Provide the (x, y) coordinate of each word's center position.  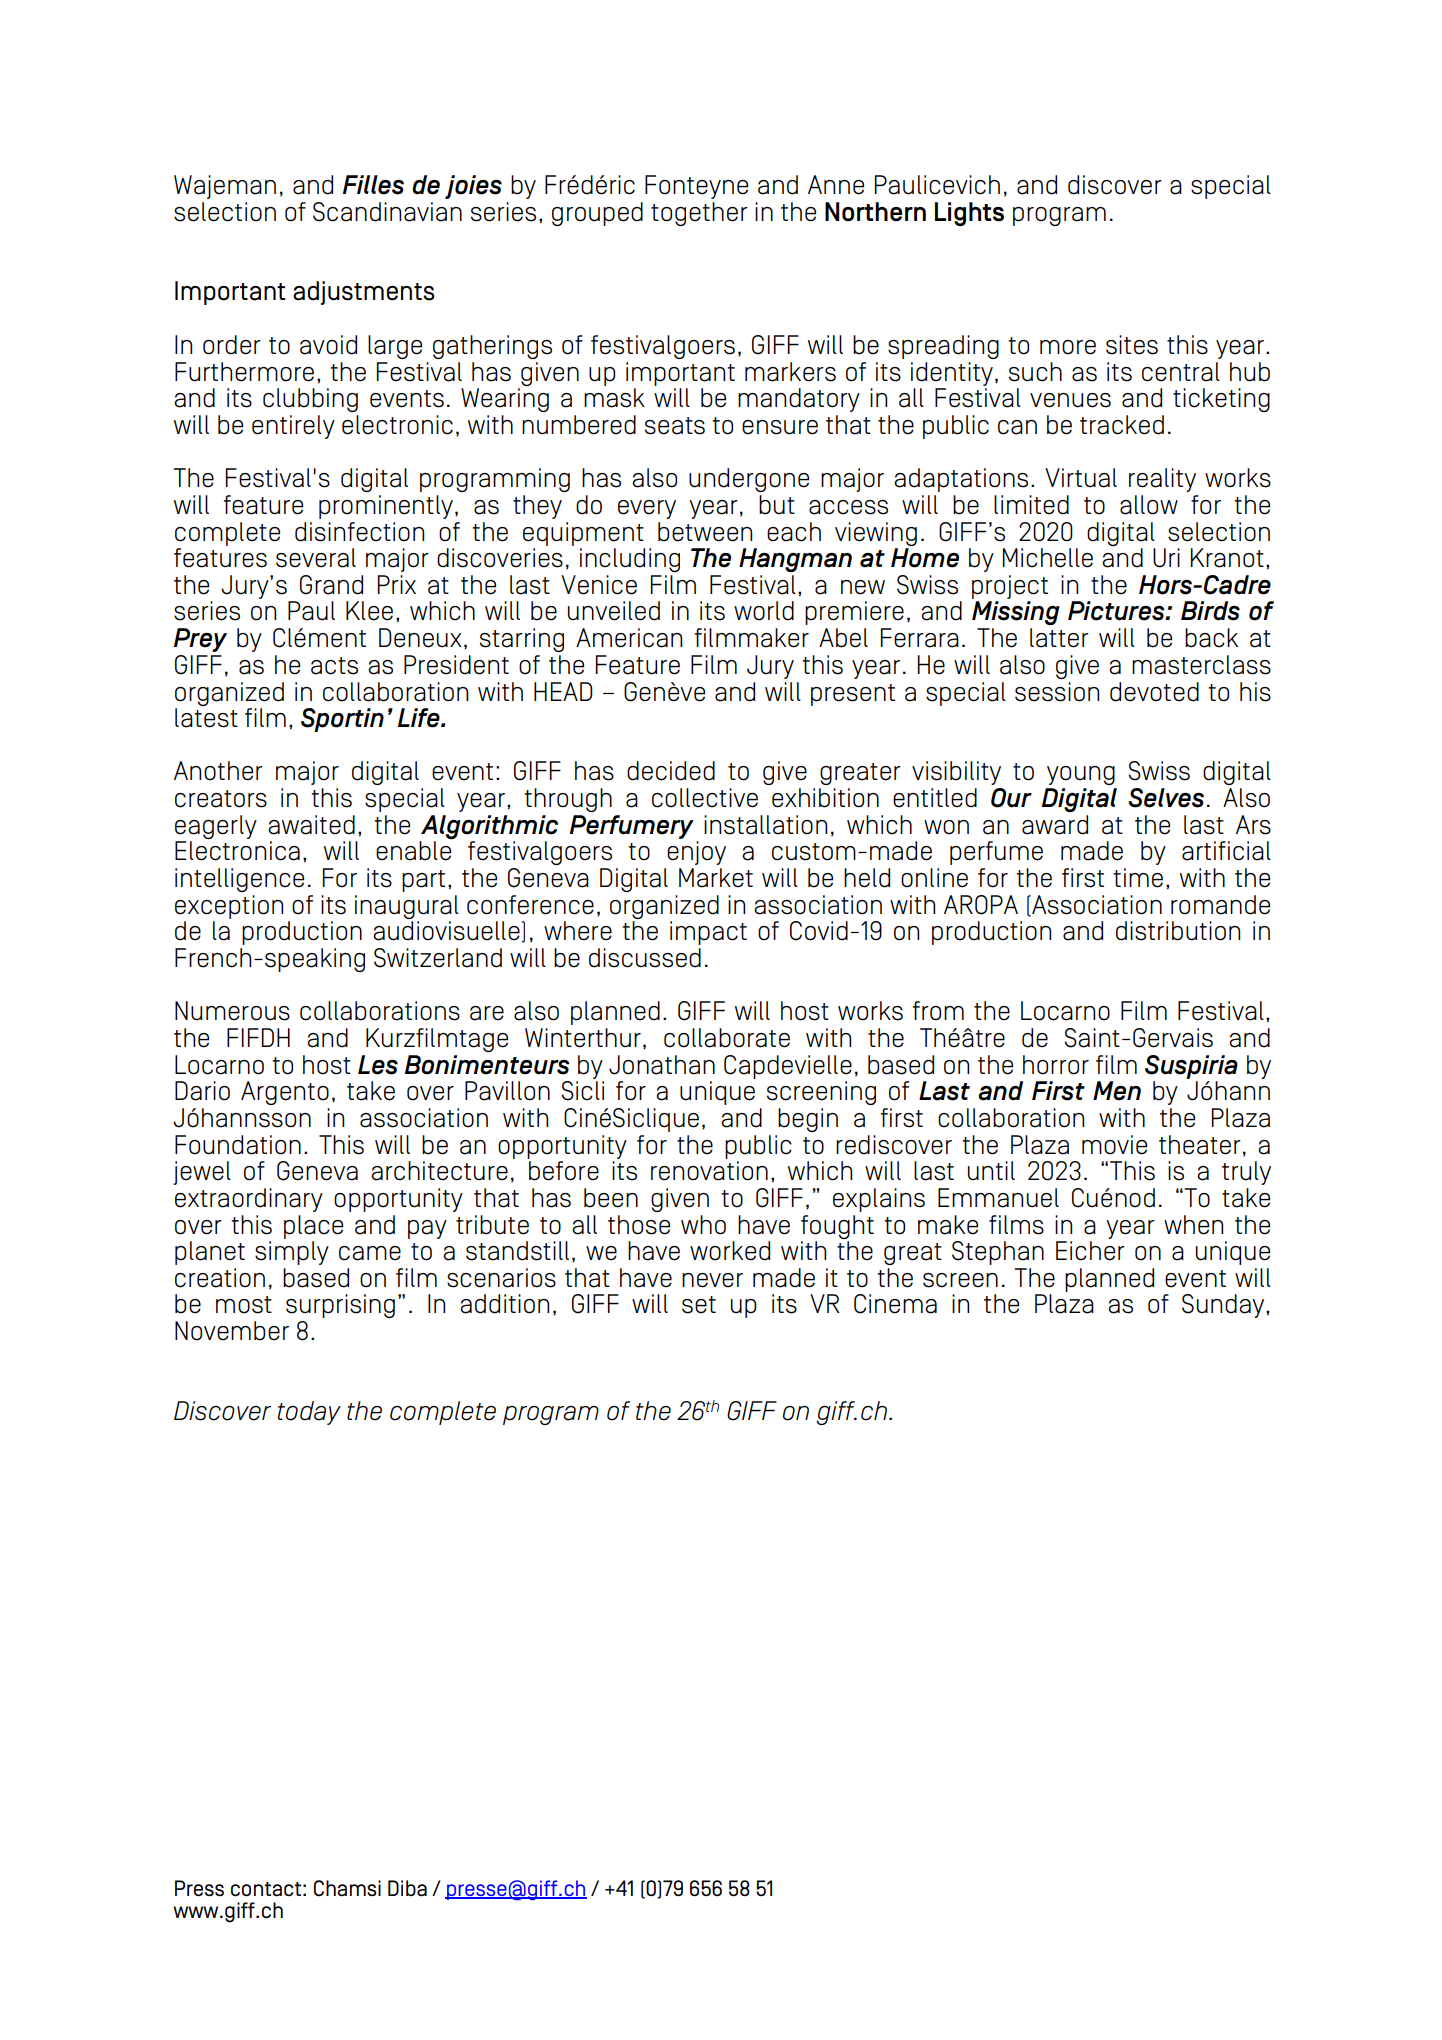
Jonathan (662, 1065)
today (309, 1413)
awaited (311, 825)
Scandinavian (387, 212)
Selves (1166, 798)
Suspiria (1191, 1067)
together (699, 214)
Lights (969, 214)
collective (705, 798)
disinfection (359, 532)
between (705, 532)
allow (1149, 505)
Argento (285, 1093)
